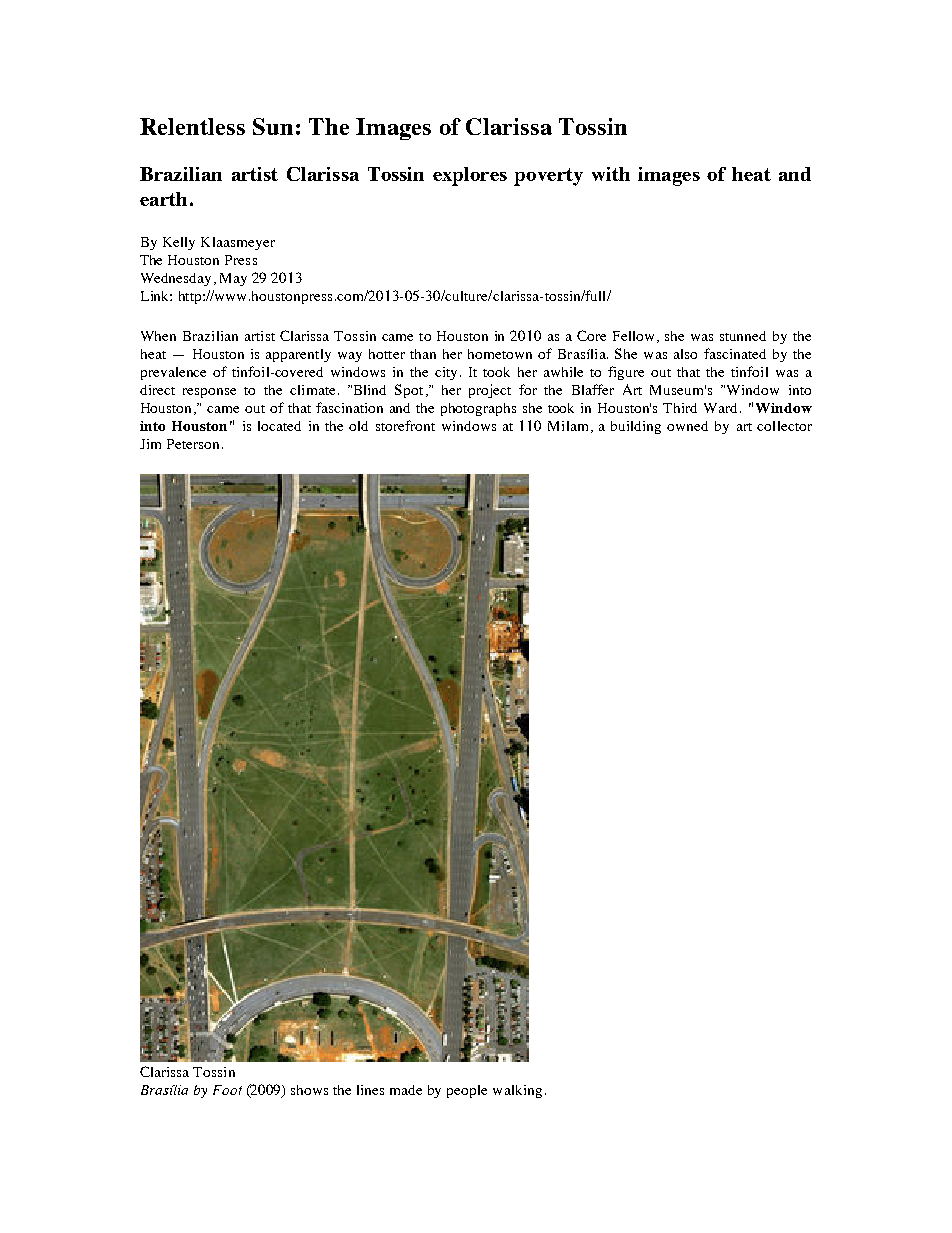 This screenshot has width=952, height=1233. Describe the element at coordinates (500, 354) in the screenshot. I see `hometown` at that location.
